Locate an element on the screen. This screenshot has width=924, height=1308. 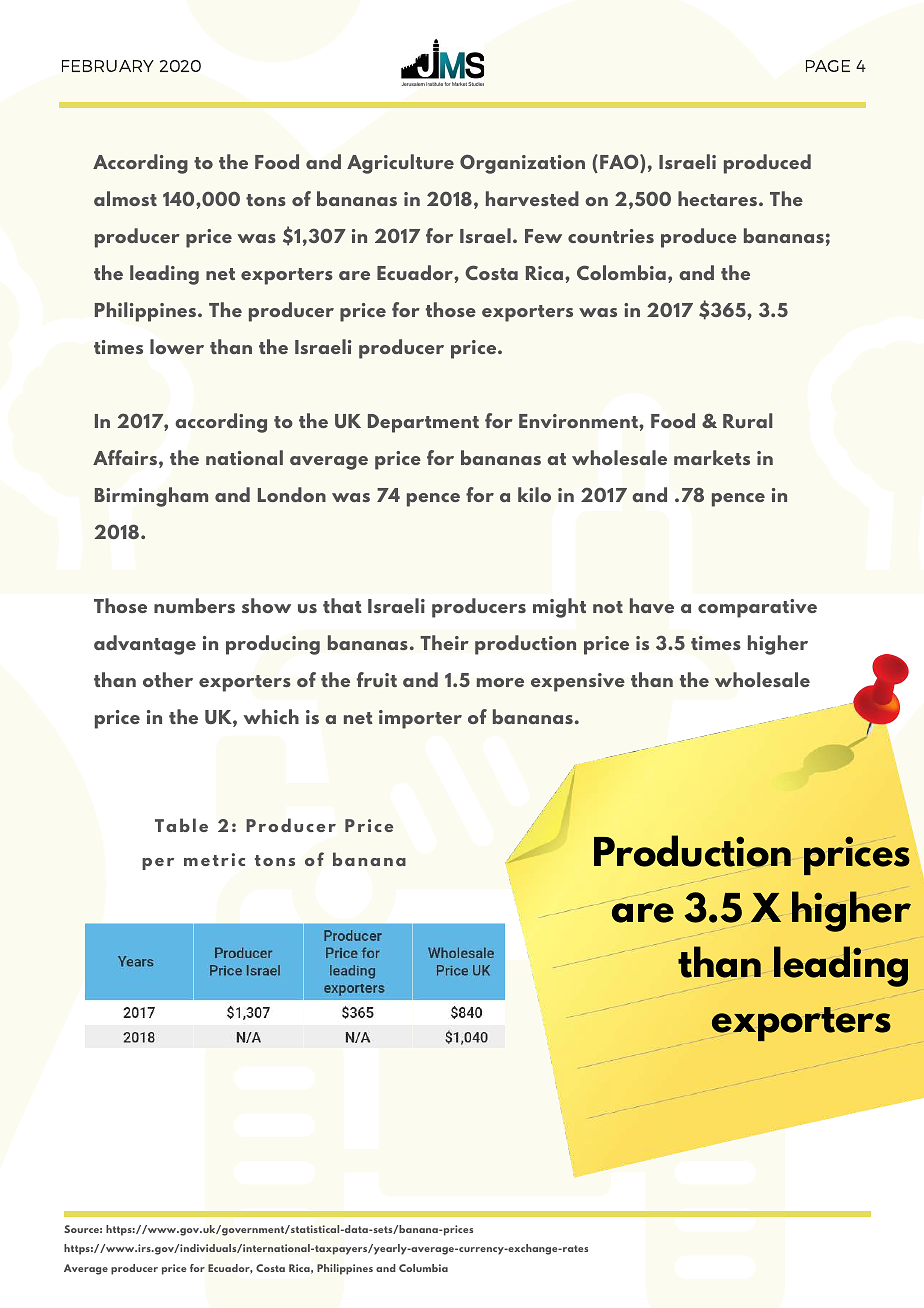
markets is located at coordinates (712, 457).
